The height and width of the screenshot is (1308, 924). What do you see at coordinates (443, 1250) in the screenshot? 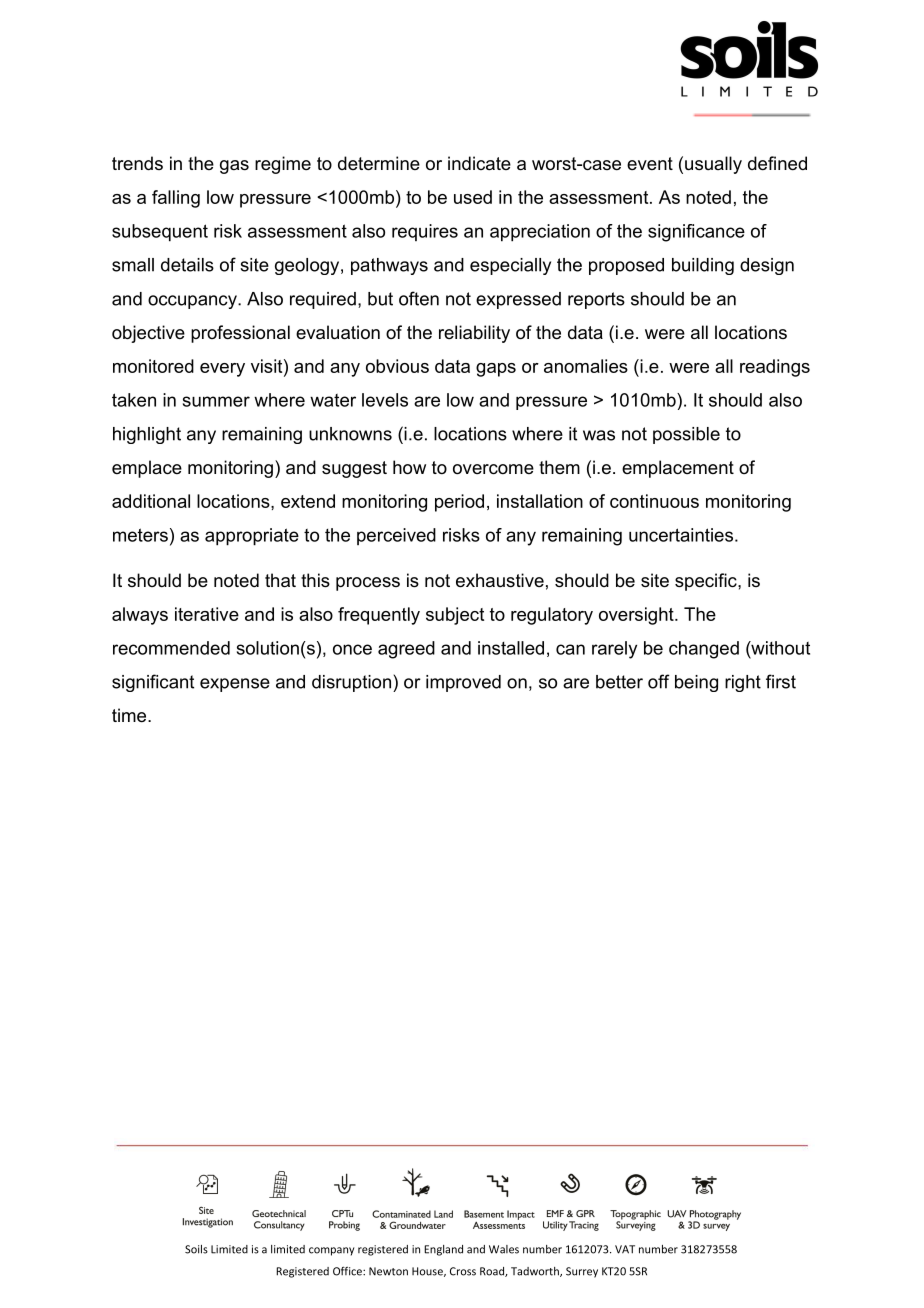
I see `England` at bounding box center [443, 1250].
